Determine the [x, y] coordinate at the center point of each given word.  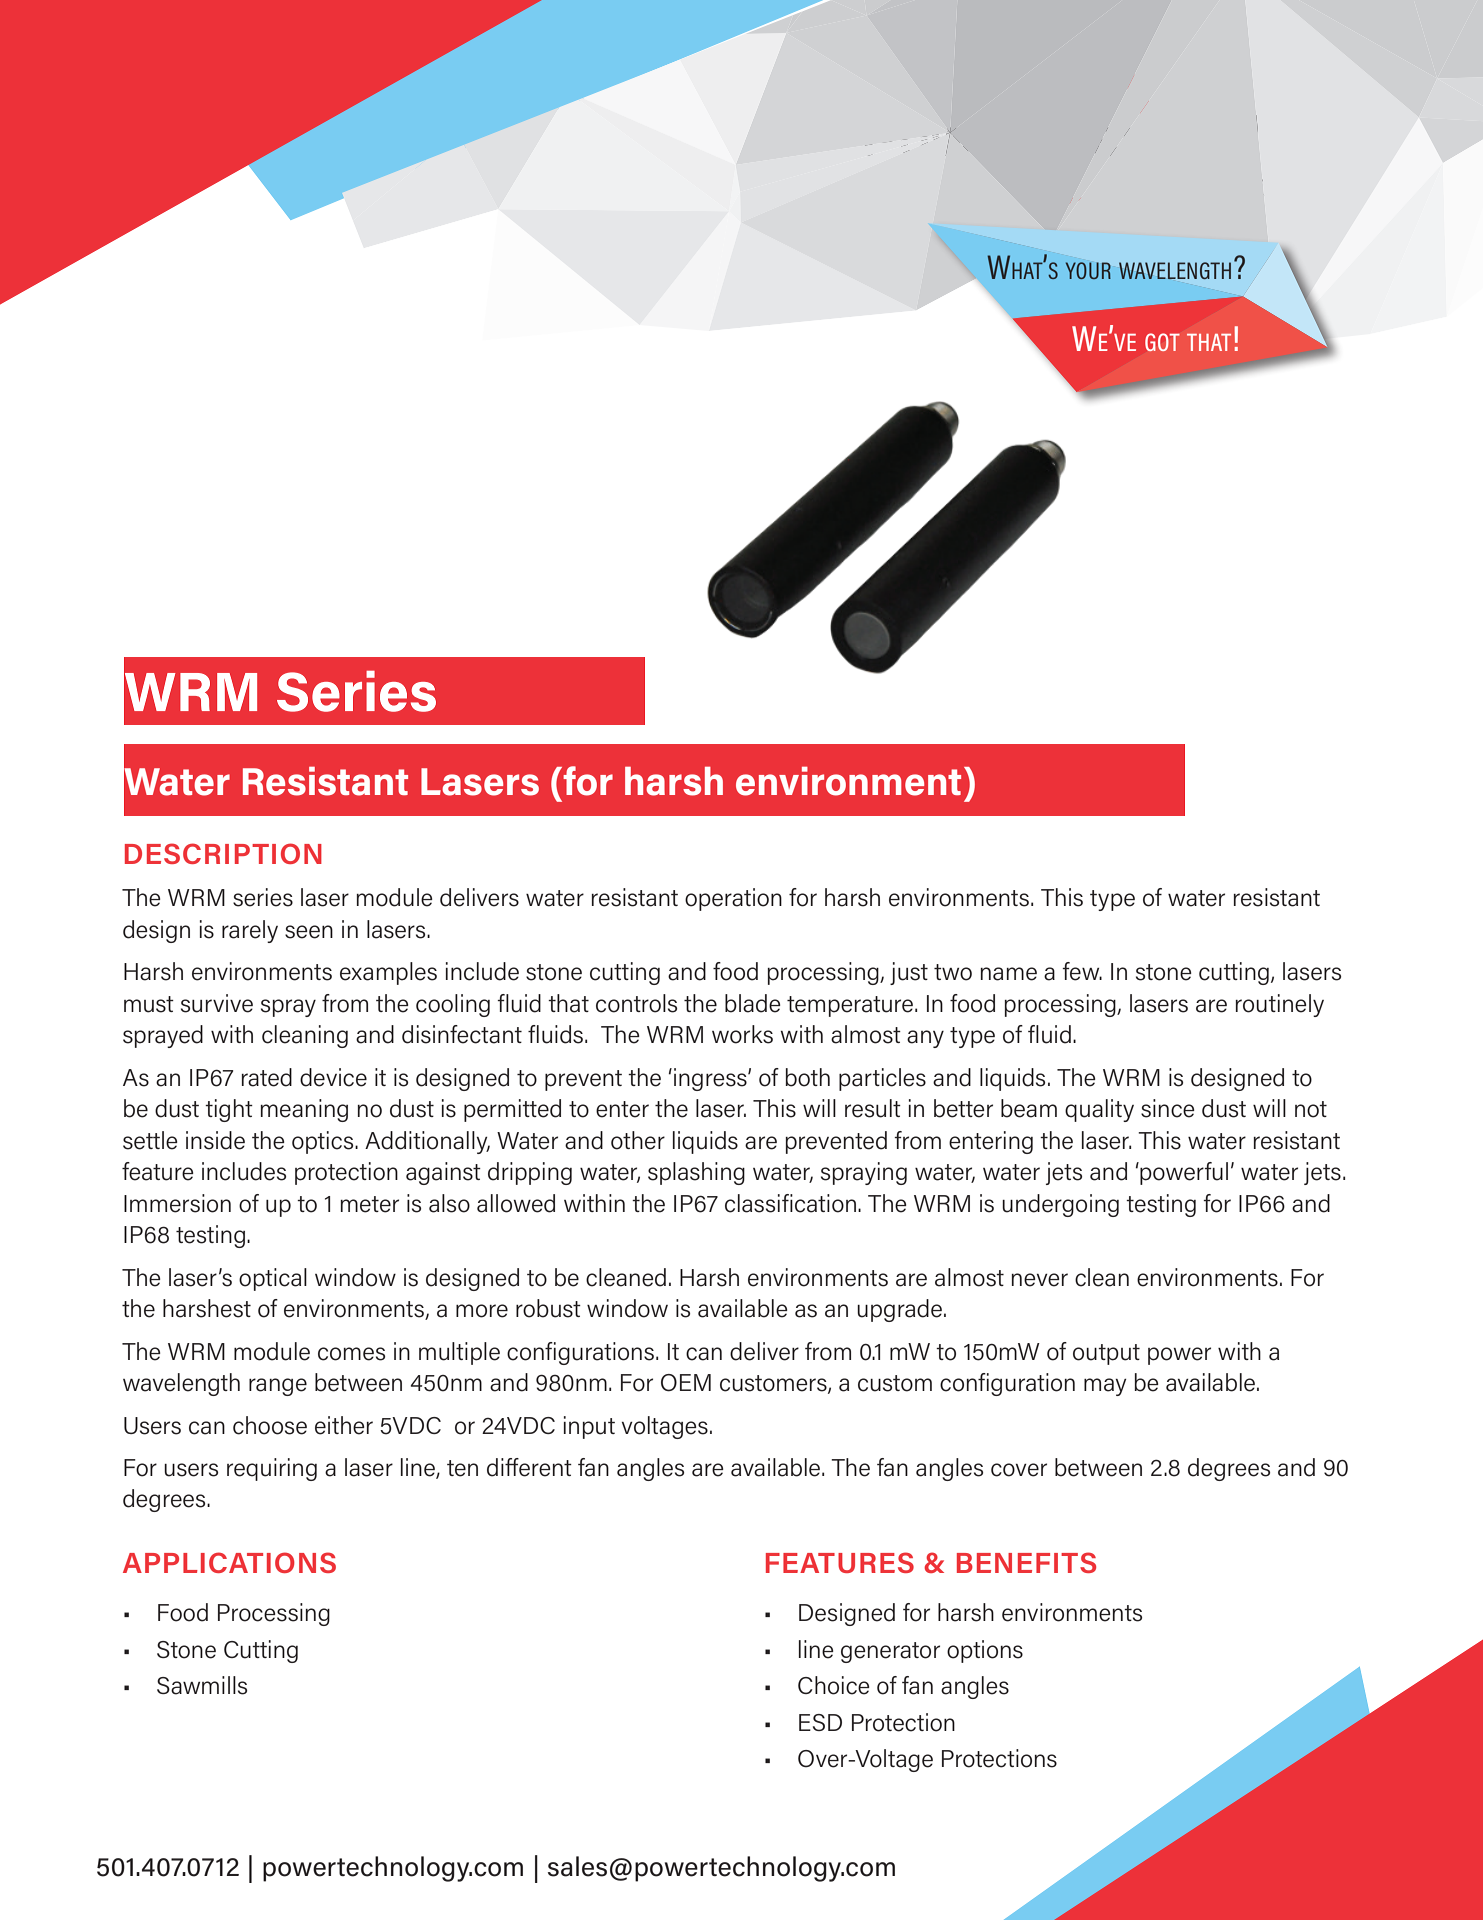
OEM [686, 1383]
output [1106, 1354]
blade [753, 1003]
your [1088, 270]
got [1162, 342]
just [909, 973]
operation [733, 899]
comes [351, 1354]
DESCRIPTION [223, 853]
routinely [1279, 1005]
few [1082, 971]
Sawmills [202, 1685]
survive [217, 1003]
